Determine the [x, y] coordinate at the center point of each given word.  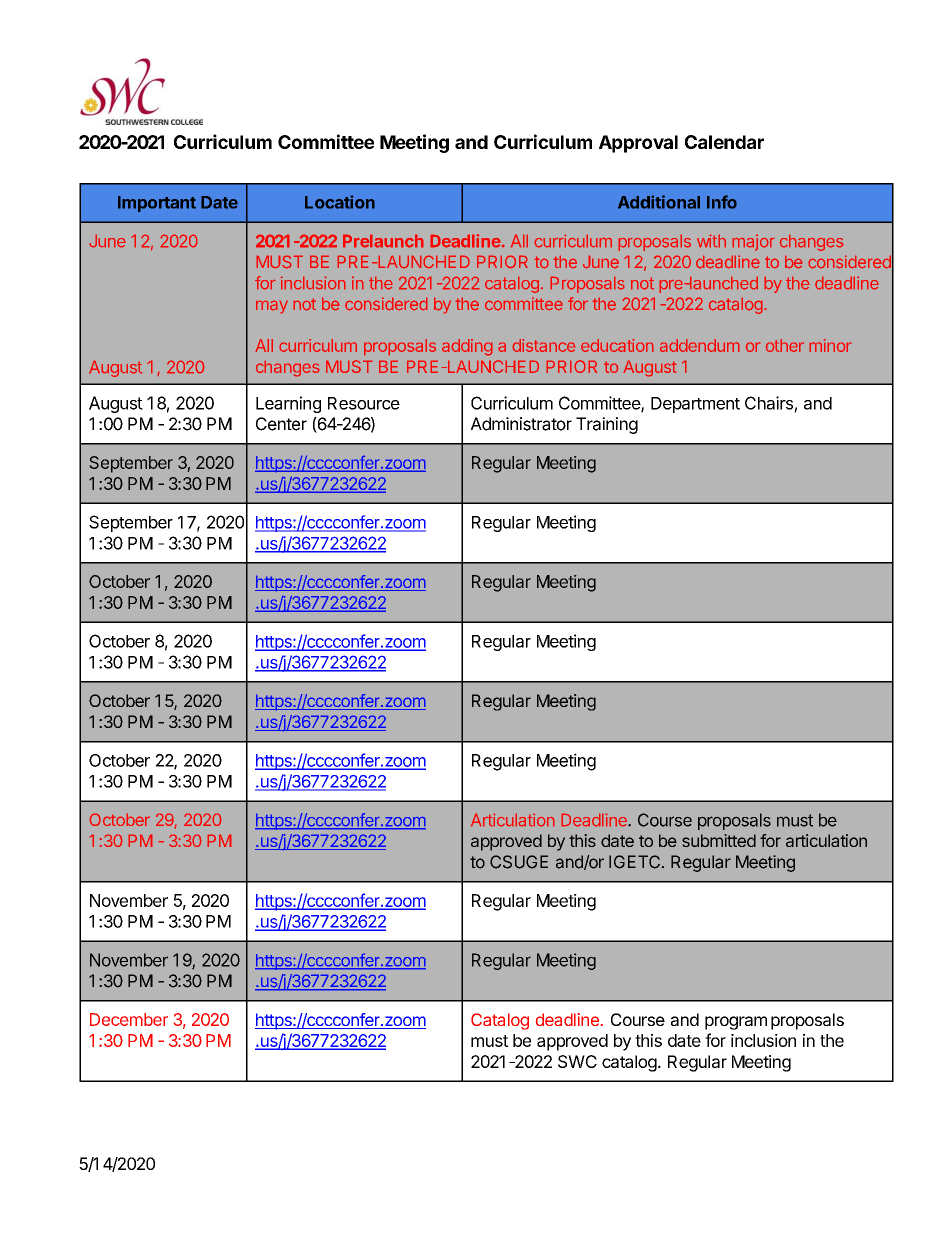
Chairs [769, 403]
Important [157, 204]
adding [467, 347]
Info [722, 202]
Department [695, 405]
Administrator [521, 424]
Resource [364, 403]
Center [281, 424]
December [129, 1019]
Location [340, 202]
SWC [577, 1061]
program [736, 1023]
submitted [719, 840]
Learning [288, 404]
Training [607, 425]
